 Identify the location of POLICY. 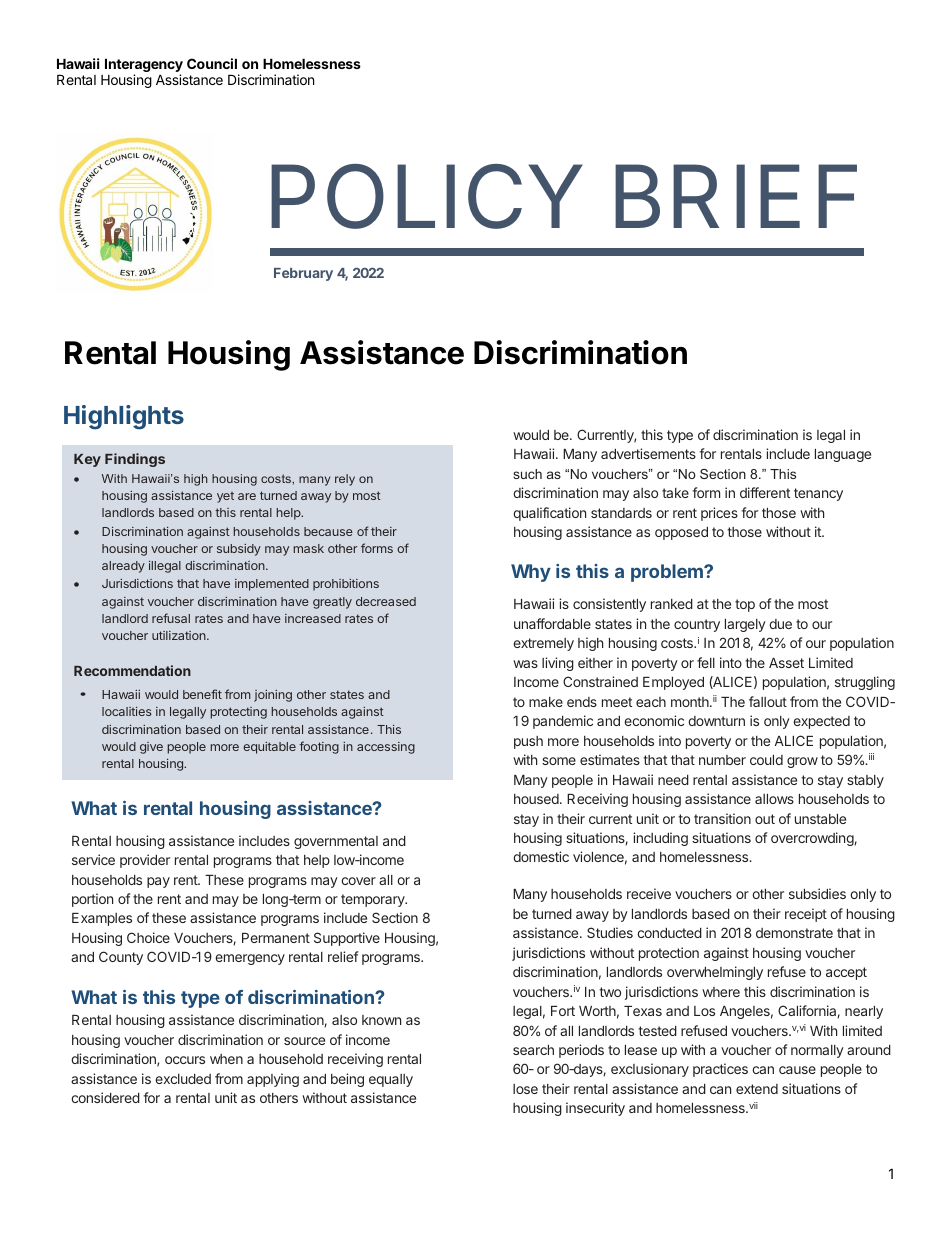
(427, 196).
